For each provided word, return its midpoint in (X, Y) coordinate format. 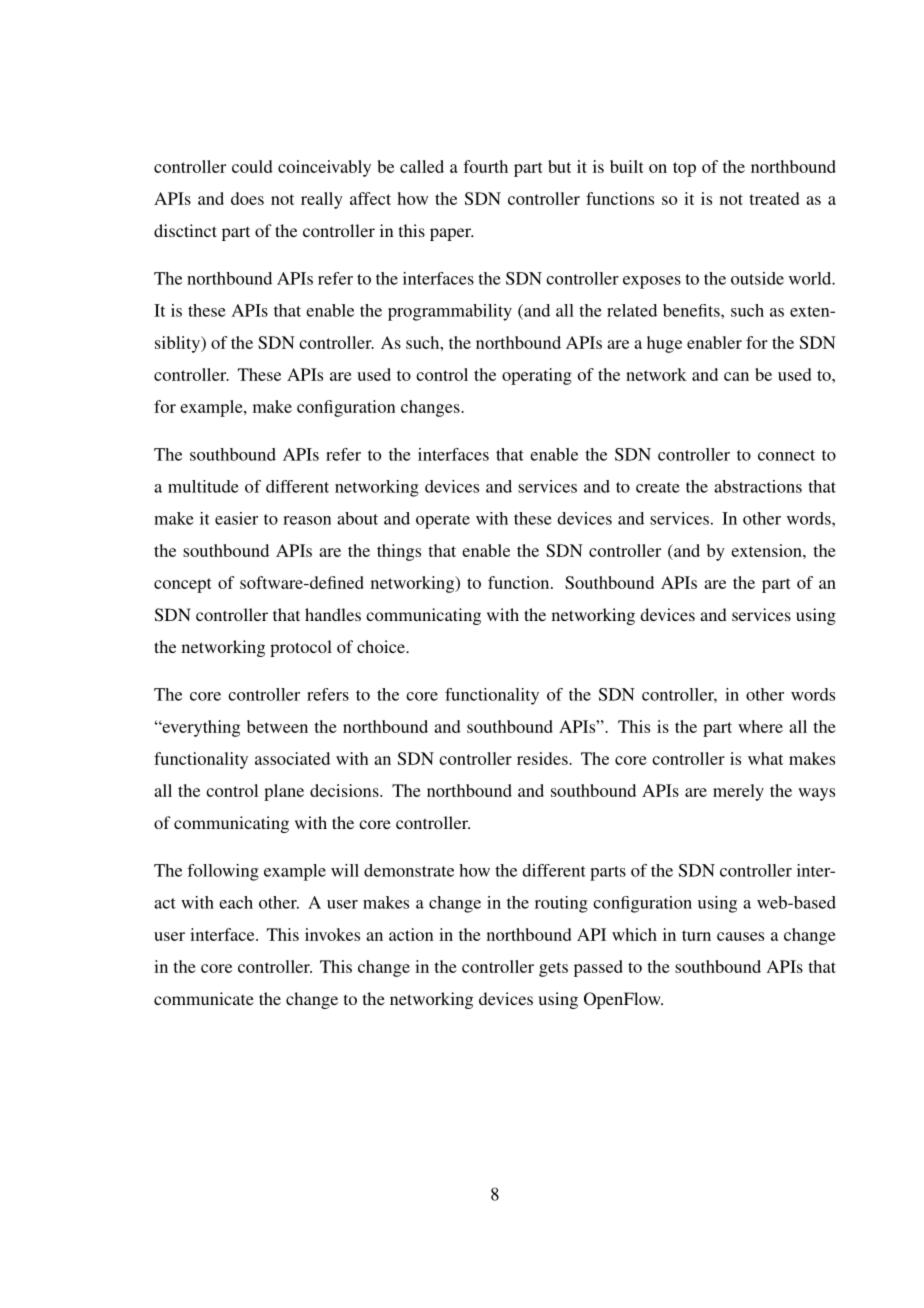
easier (236, 518)
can (736, 376)
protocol (301, 648)
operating (537, 376)
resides (543, 758)
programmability (450, 312)
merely (738, 792)
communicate (204, 998)
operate (443, 521)
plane (284, 792)
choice (382, 646)
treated (774, 198)
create (658, 487)
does (247, 198)
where (760, 726)
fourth (485, 166)
